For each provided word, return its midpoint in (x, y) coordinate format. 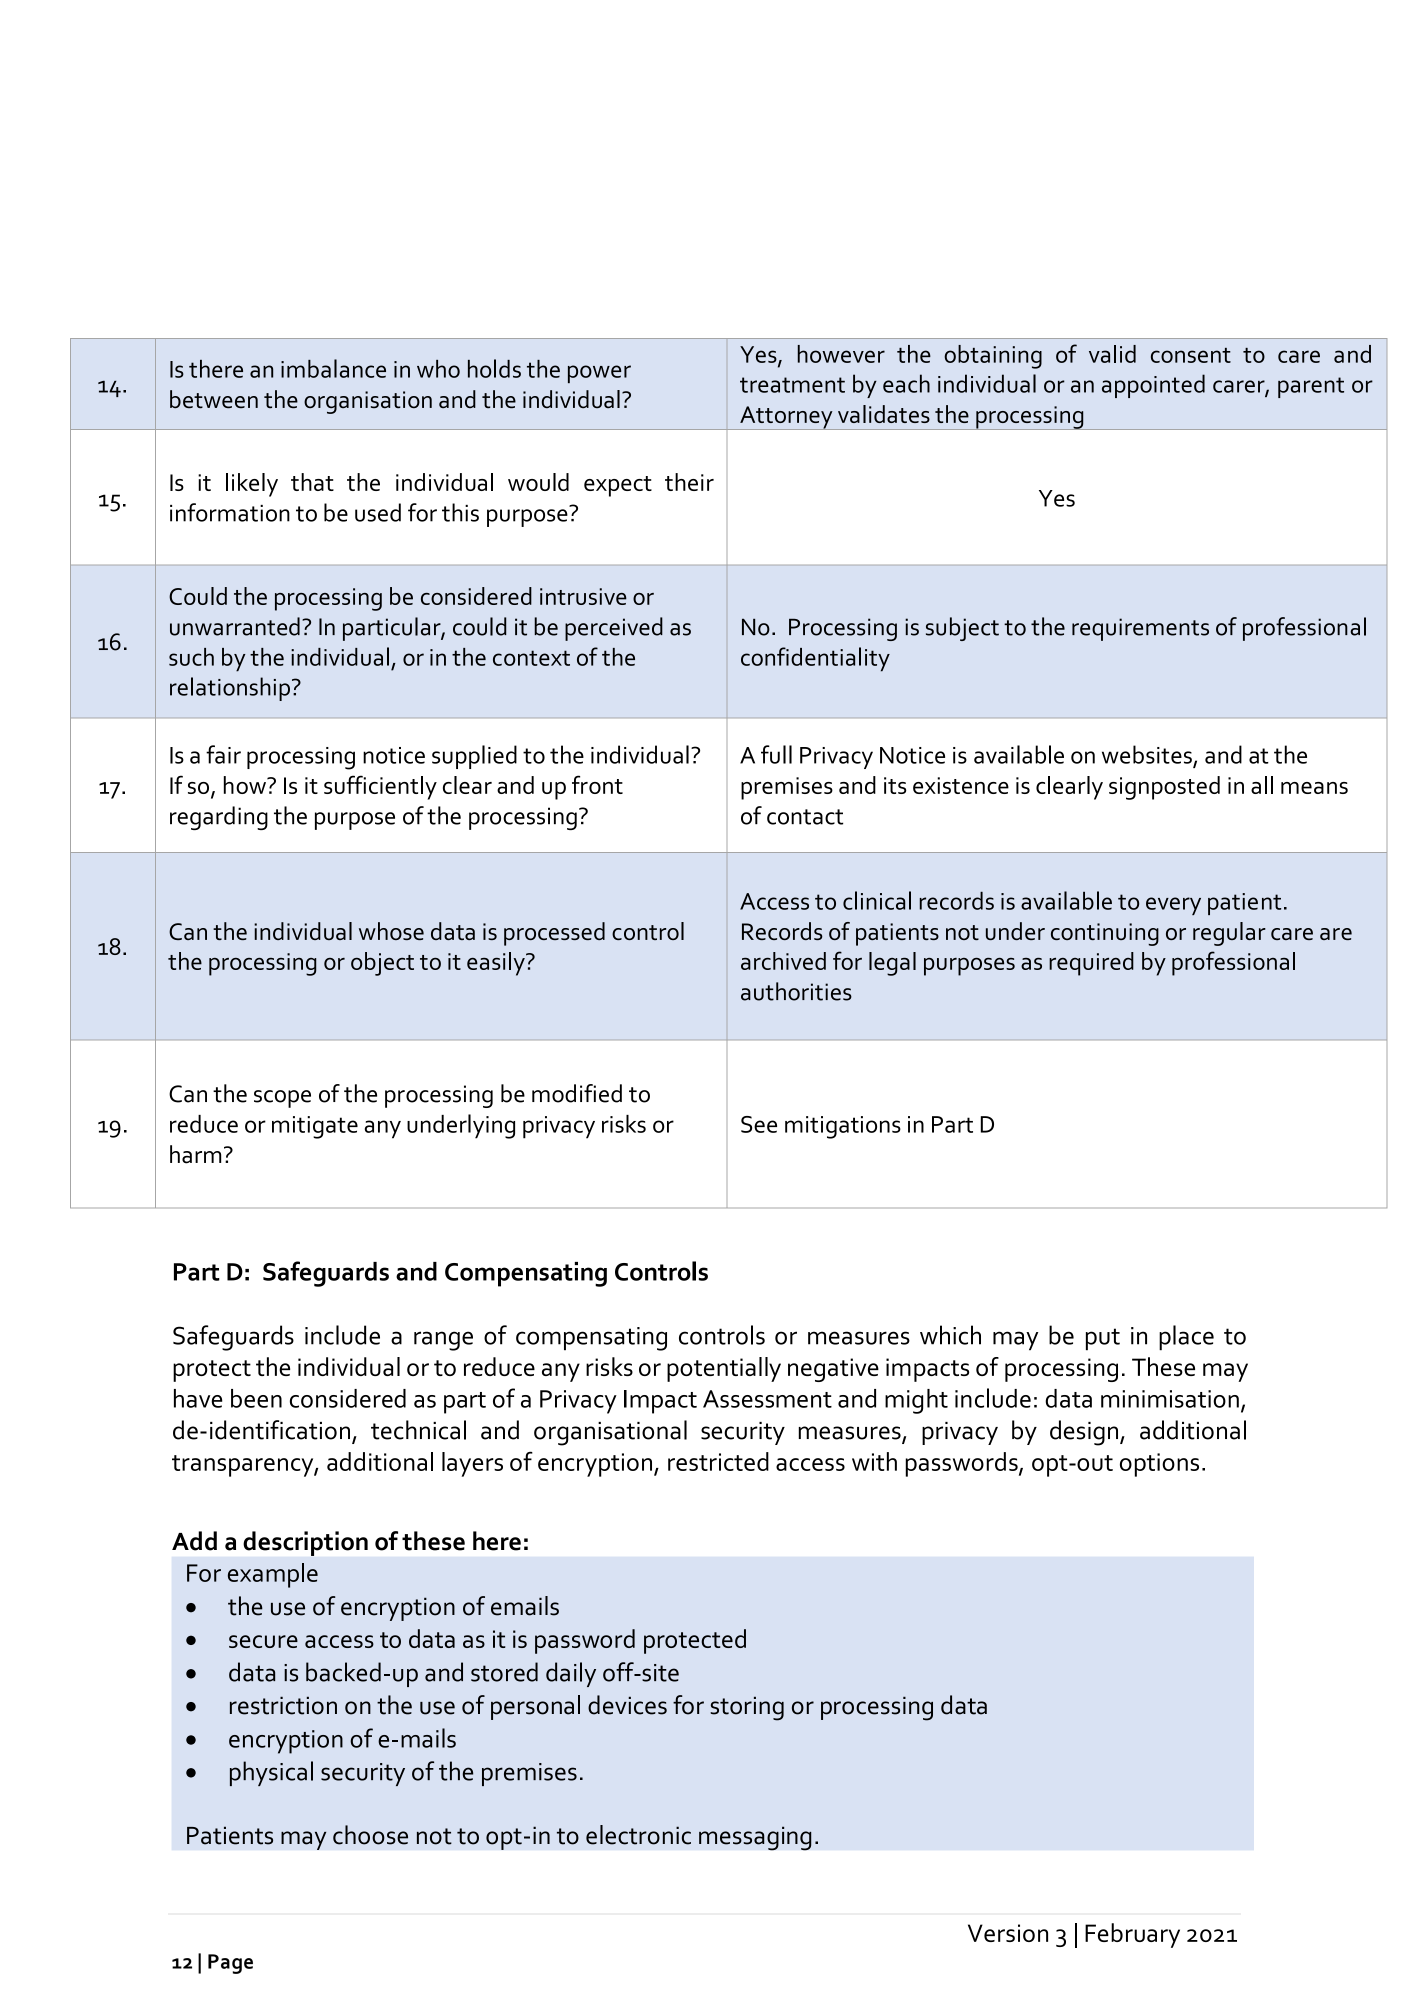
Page (230, 1964)
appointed (1153, 386)
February (1132, 1935)
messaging (755, 1838)
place (1186, 1338)
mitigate (315, 1127)
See (759, 1124)
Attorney (786, 418)
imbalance (333, 368)
